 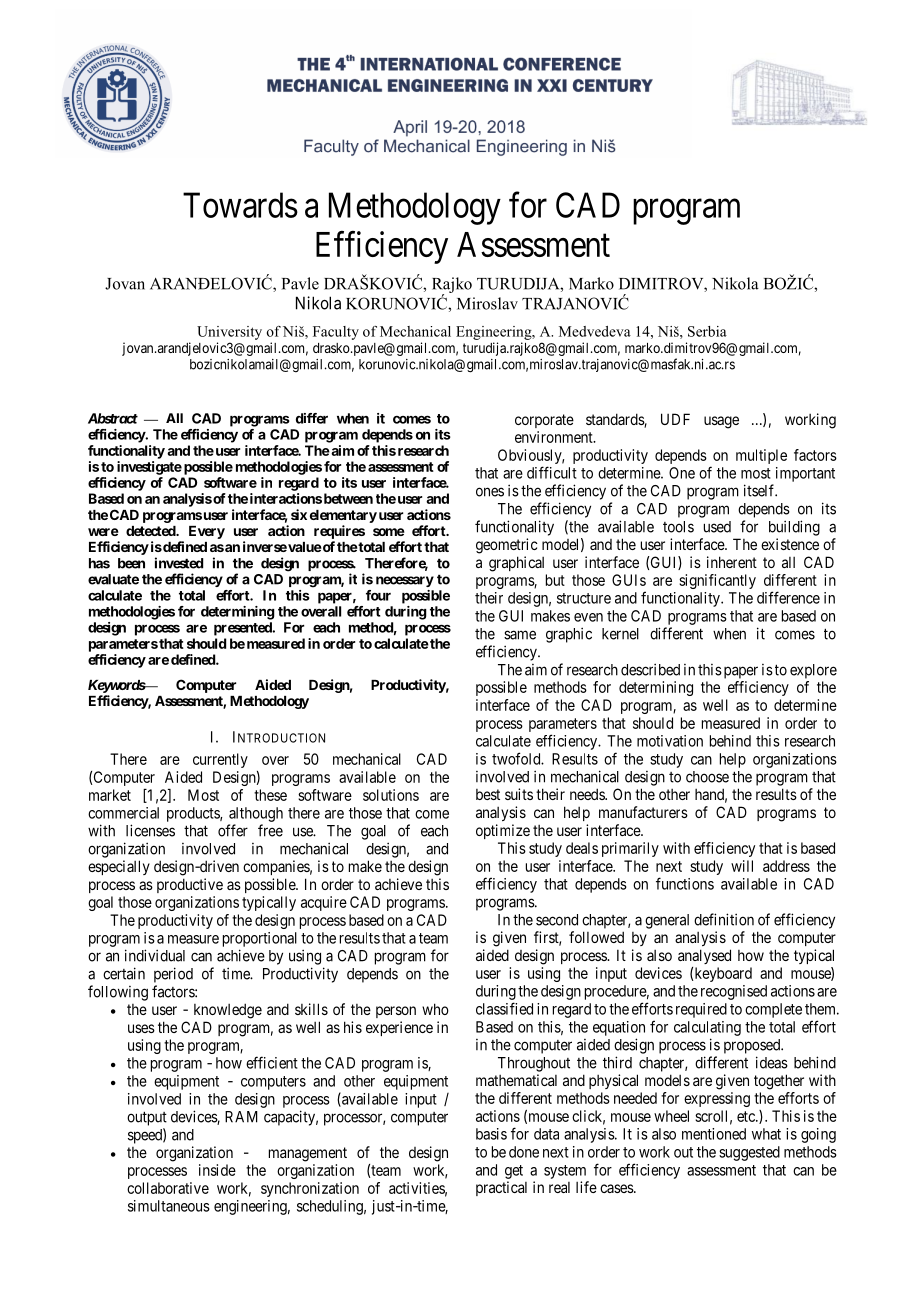 What do you see at coordinates (507, 546) in the document?
I see `geometric` at bounding box center [507, 546].
